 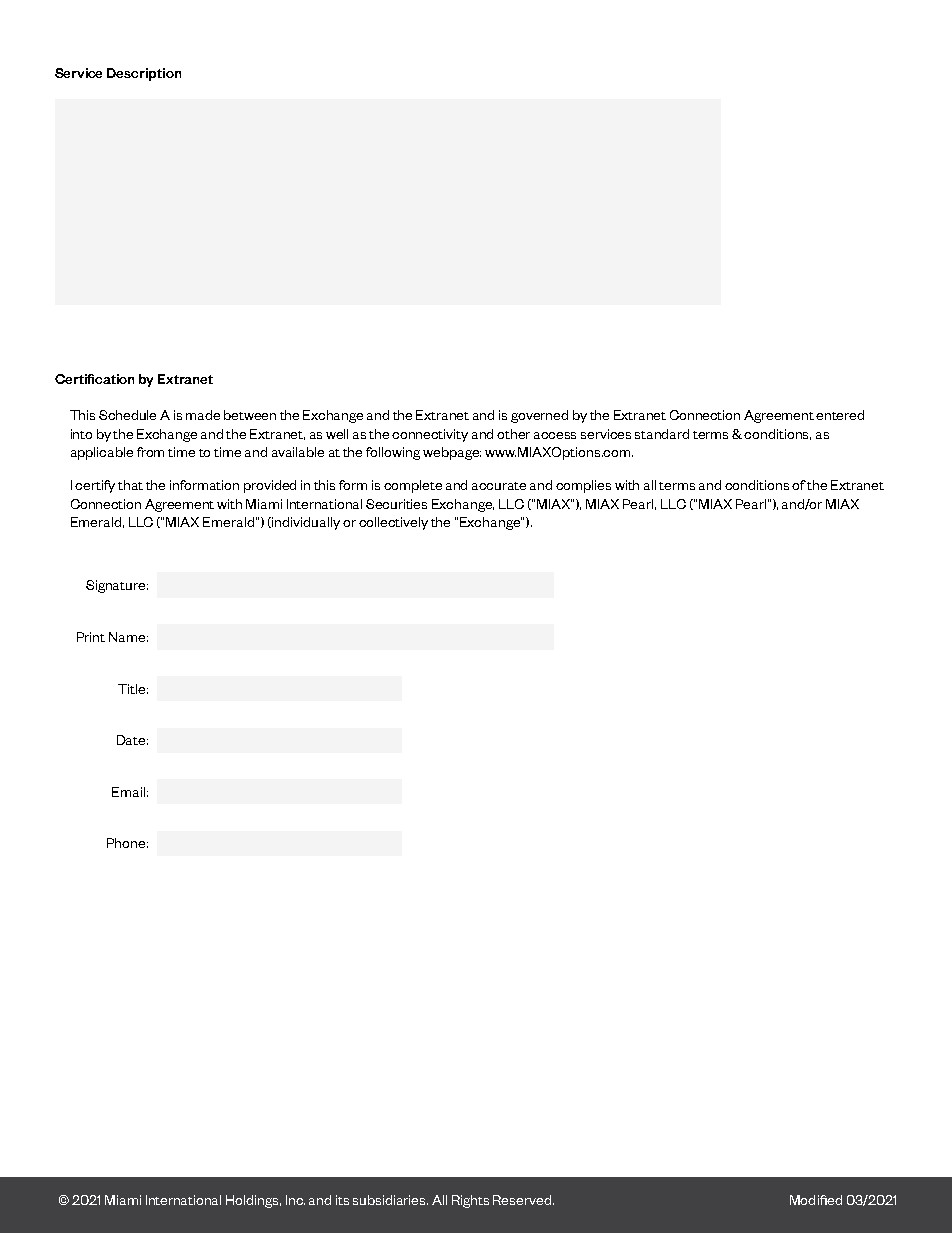 I want to click on Rights, so click(x=470, y=1201).
